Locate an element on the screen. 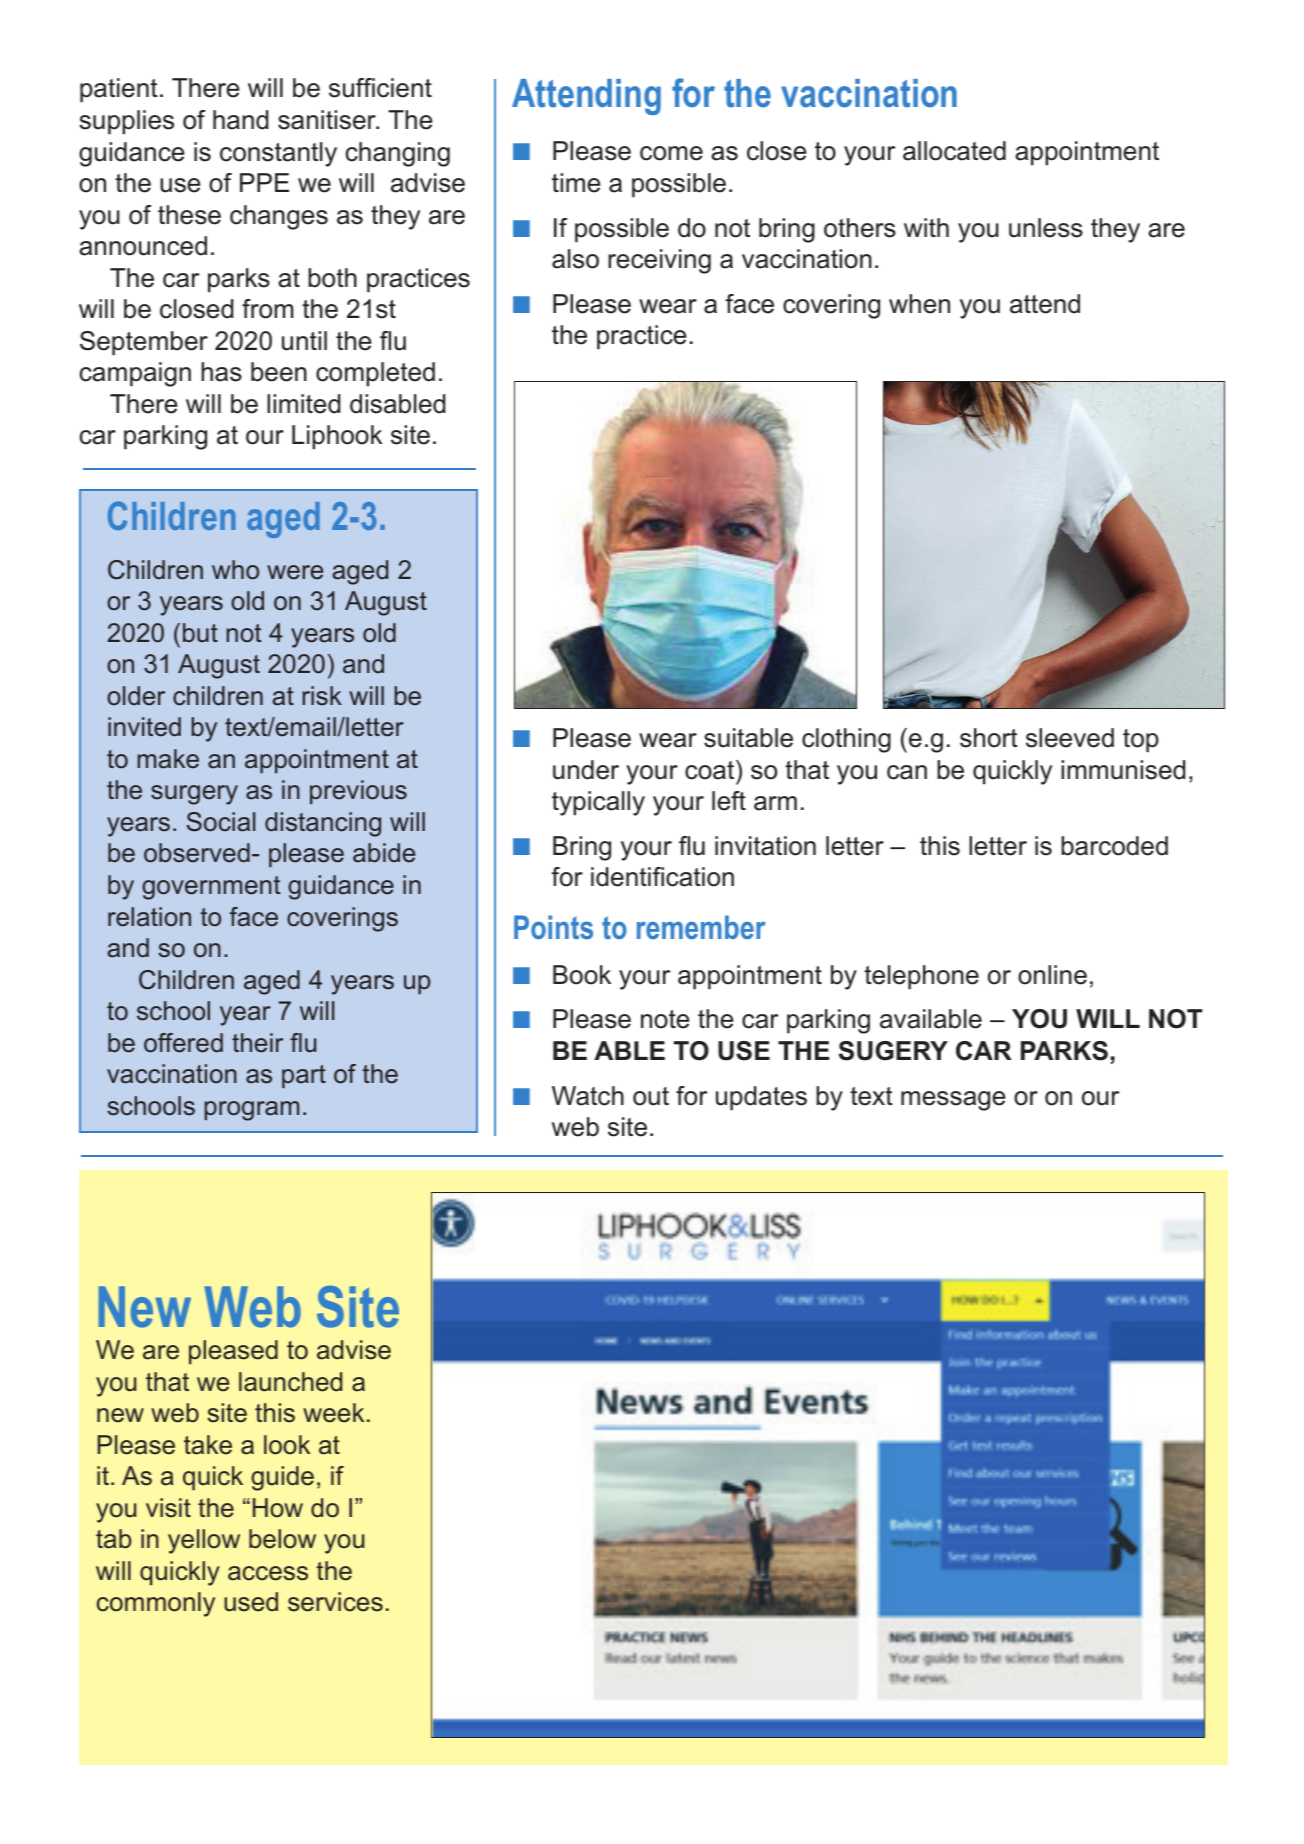  updates is located at coordinates (761, 1098).
